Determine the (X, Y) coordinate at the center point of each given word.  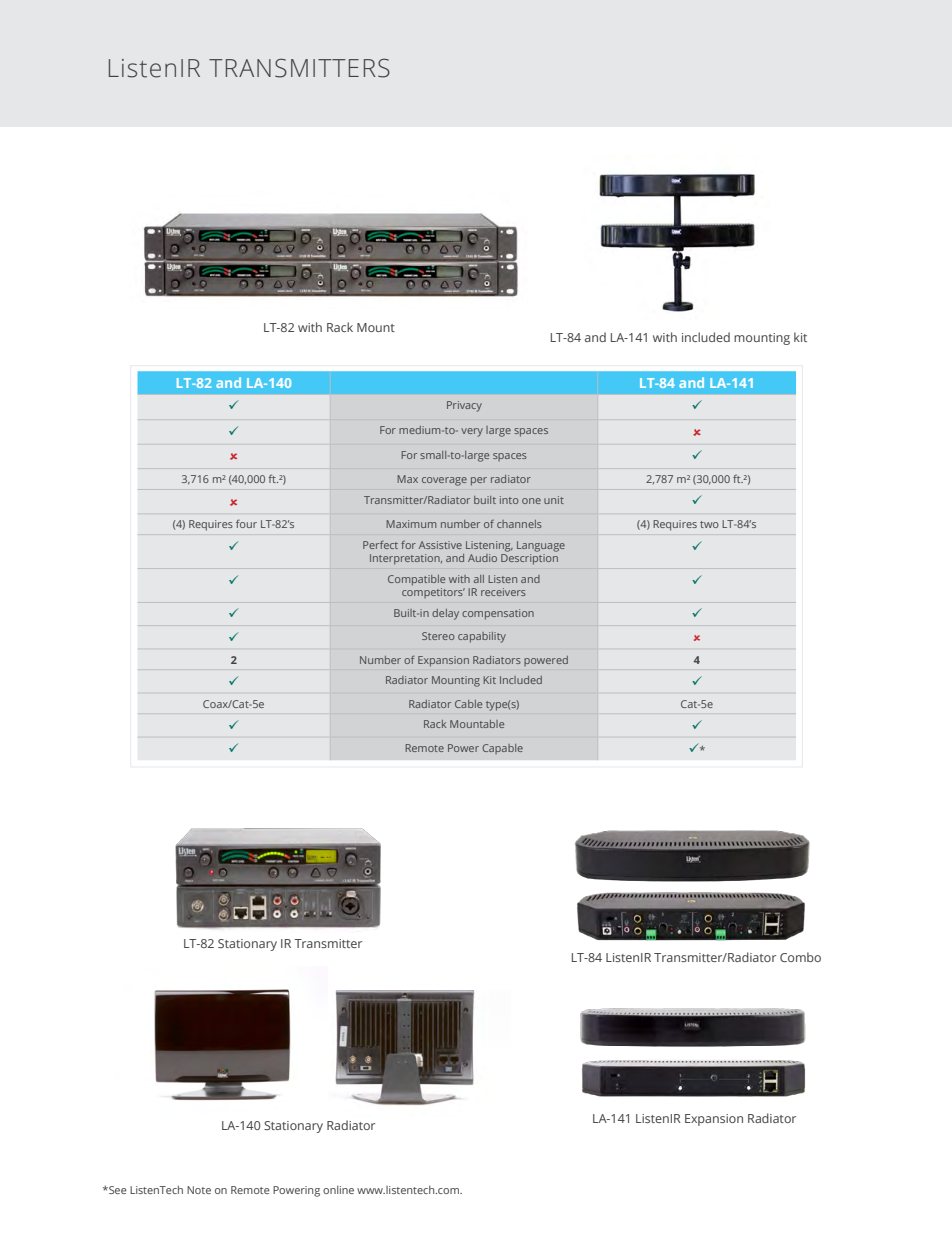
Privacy (464, 406)
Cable (468, 704)
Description (529, 559)
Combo (800, 957)
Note (199, 1190)
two (709, 524)
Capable (502, 749)
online (338, 1190)
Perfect (380, 545)
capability (482, 637)
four (246, 523)
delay (445, 614)
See (117, 1190)
